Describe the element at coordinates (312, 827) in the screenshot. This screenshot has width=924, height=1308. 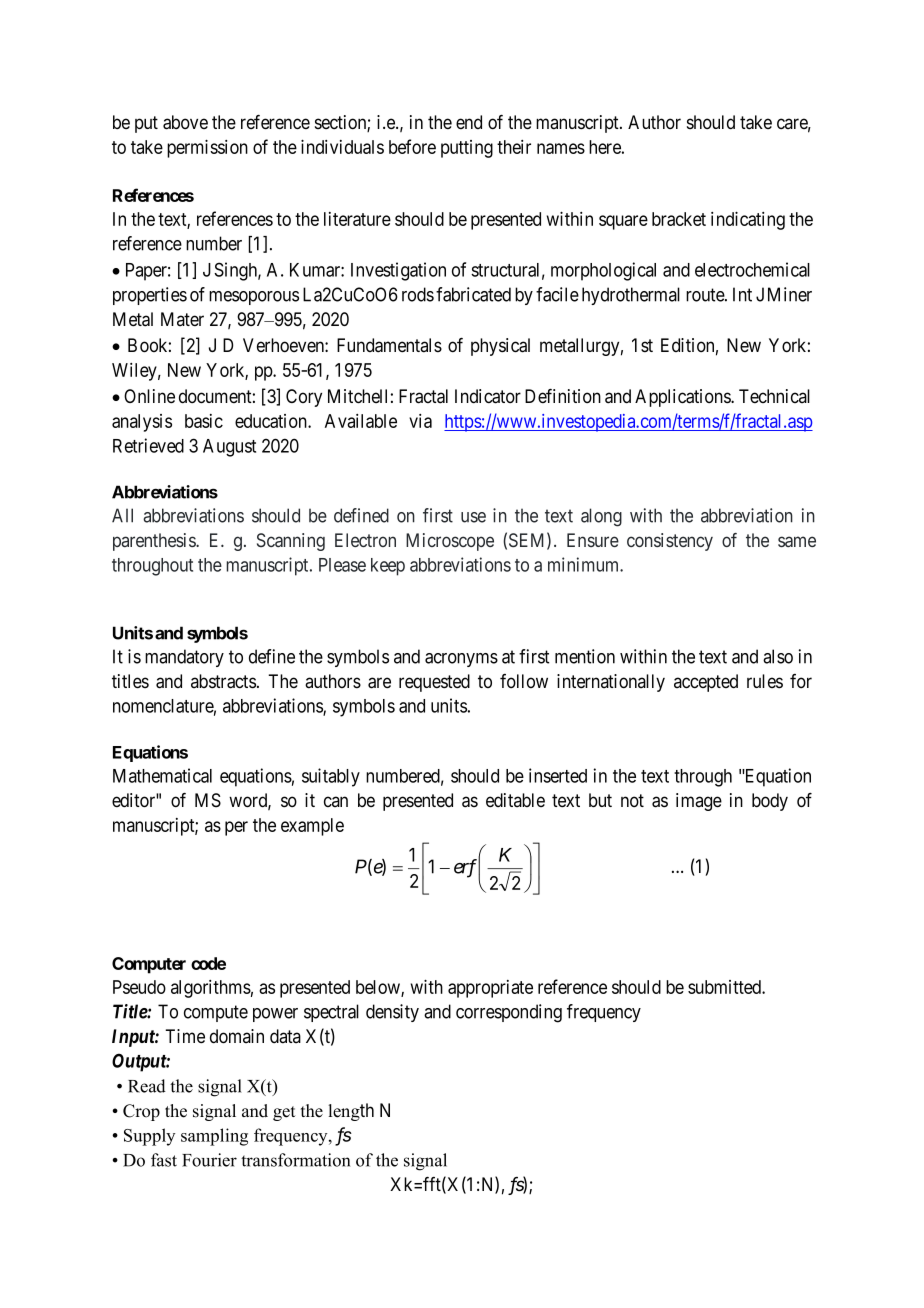
I see `example` at that location.
